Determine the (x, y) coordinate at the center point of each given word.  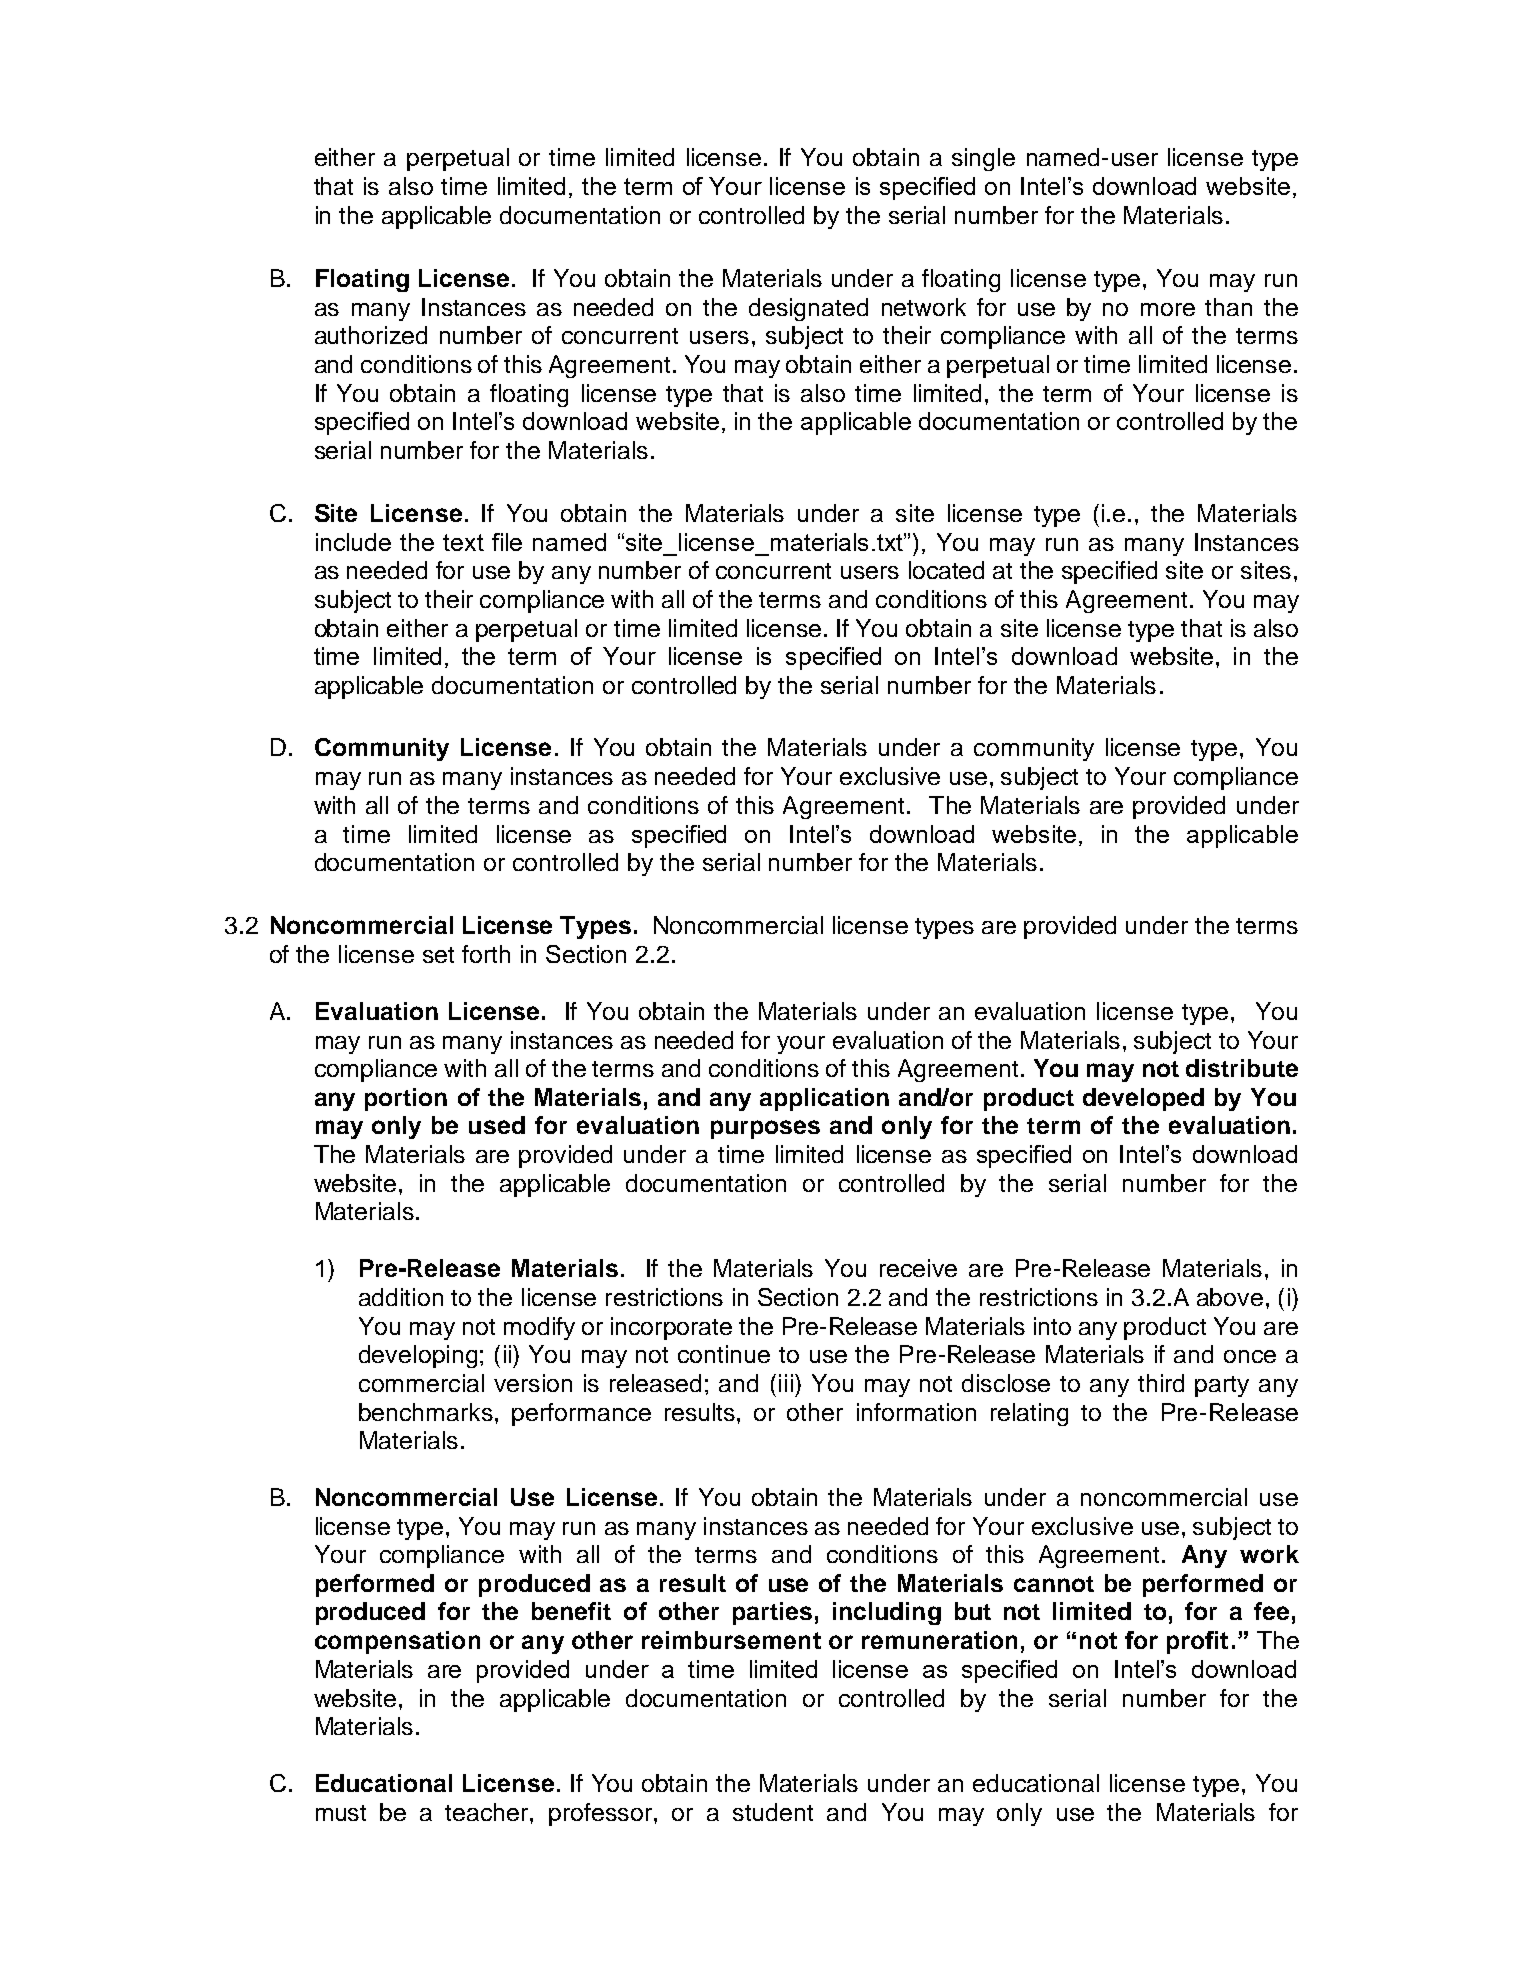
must (341, 1813)
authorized (371, 335)
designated (808, 309)
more (1168, 309)
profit (1197, 1642)
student (773, 1812)
